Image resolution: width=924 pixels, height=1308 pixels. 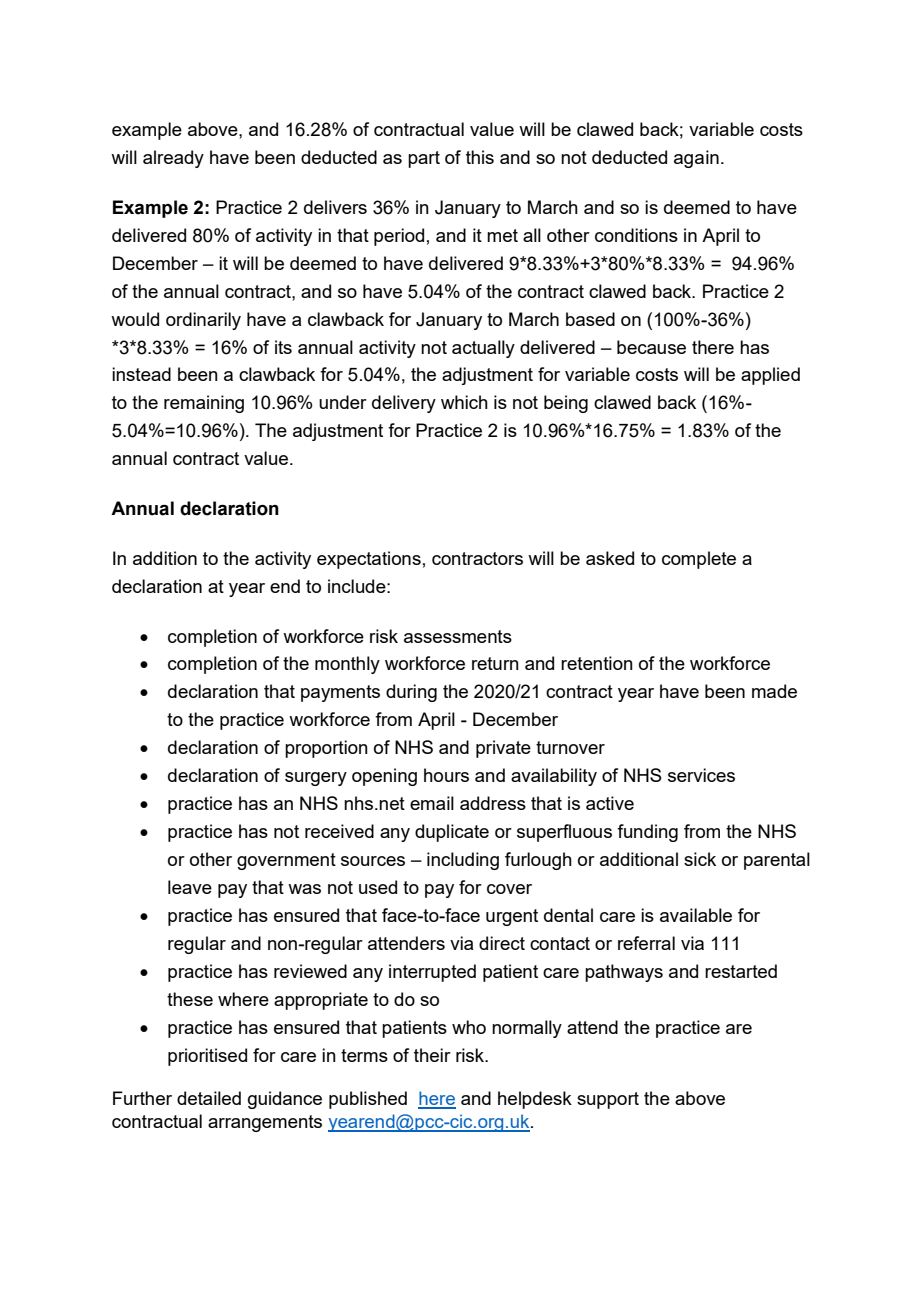 What do you see at coordinates (651, 347) in the screenshot?
I see `because` at bounding box center [651, 347].
